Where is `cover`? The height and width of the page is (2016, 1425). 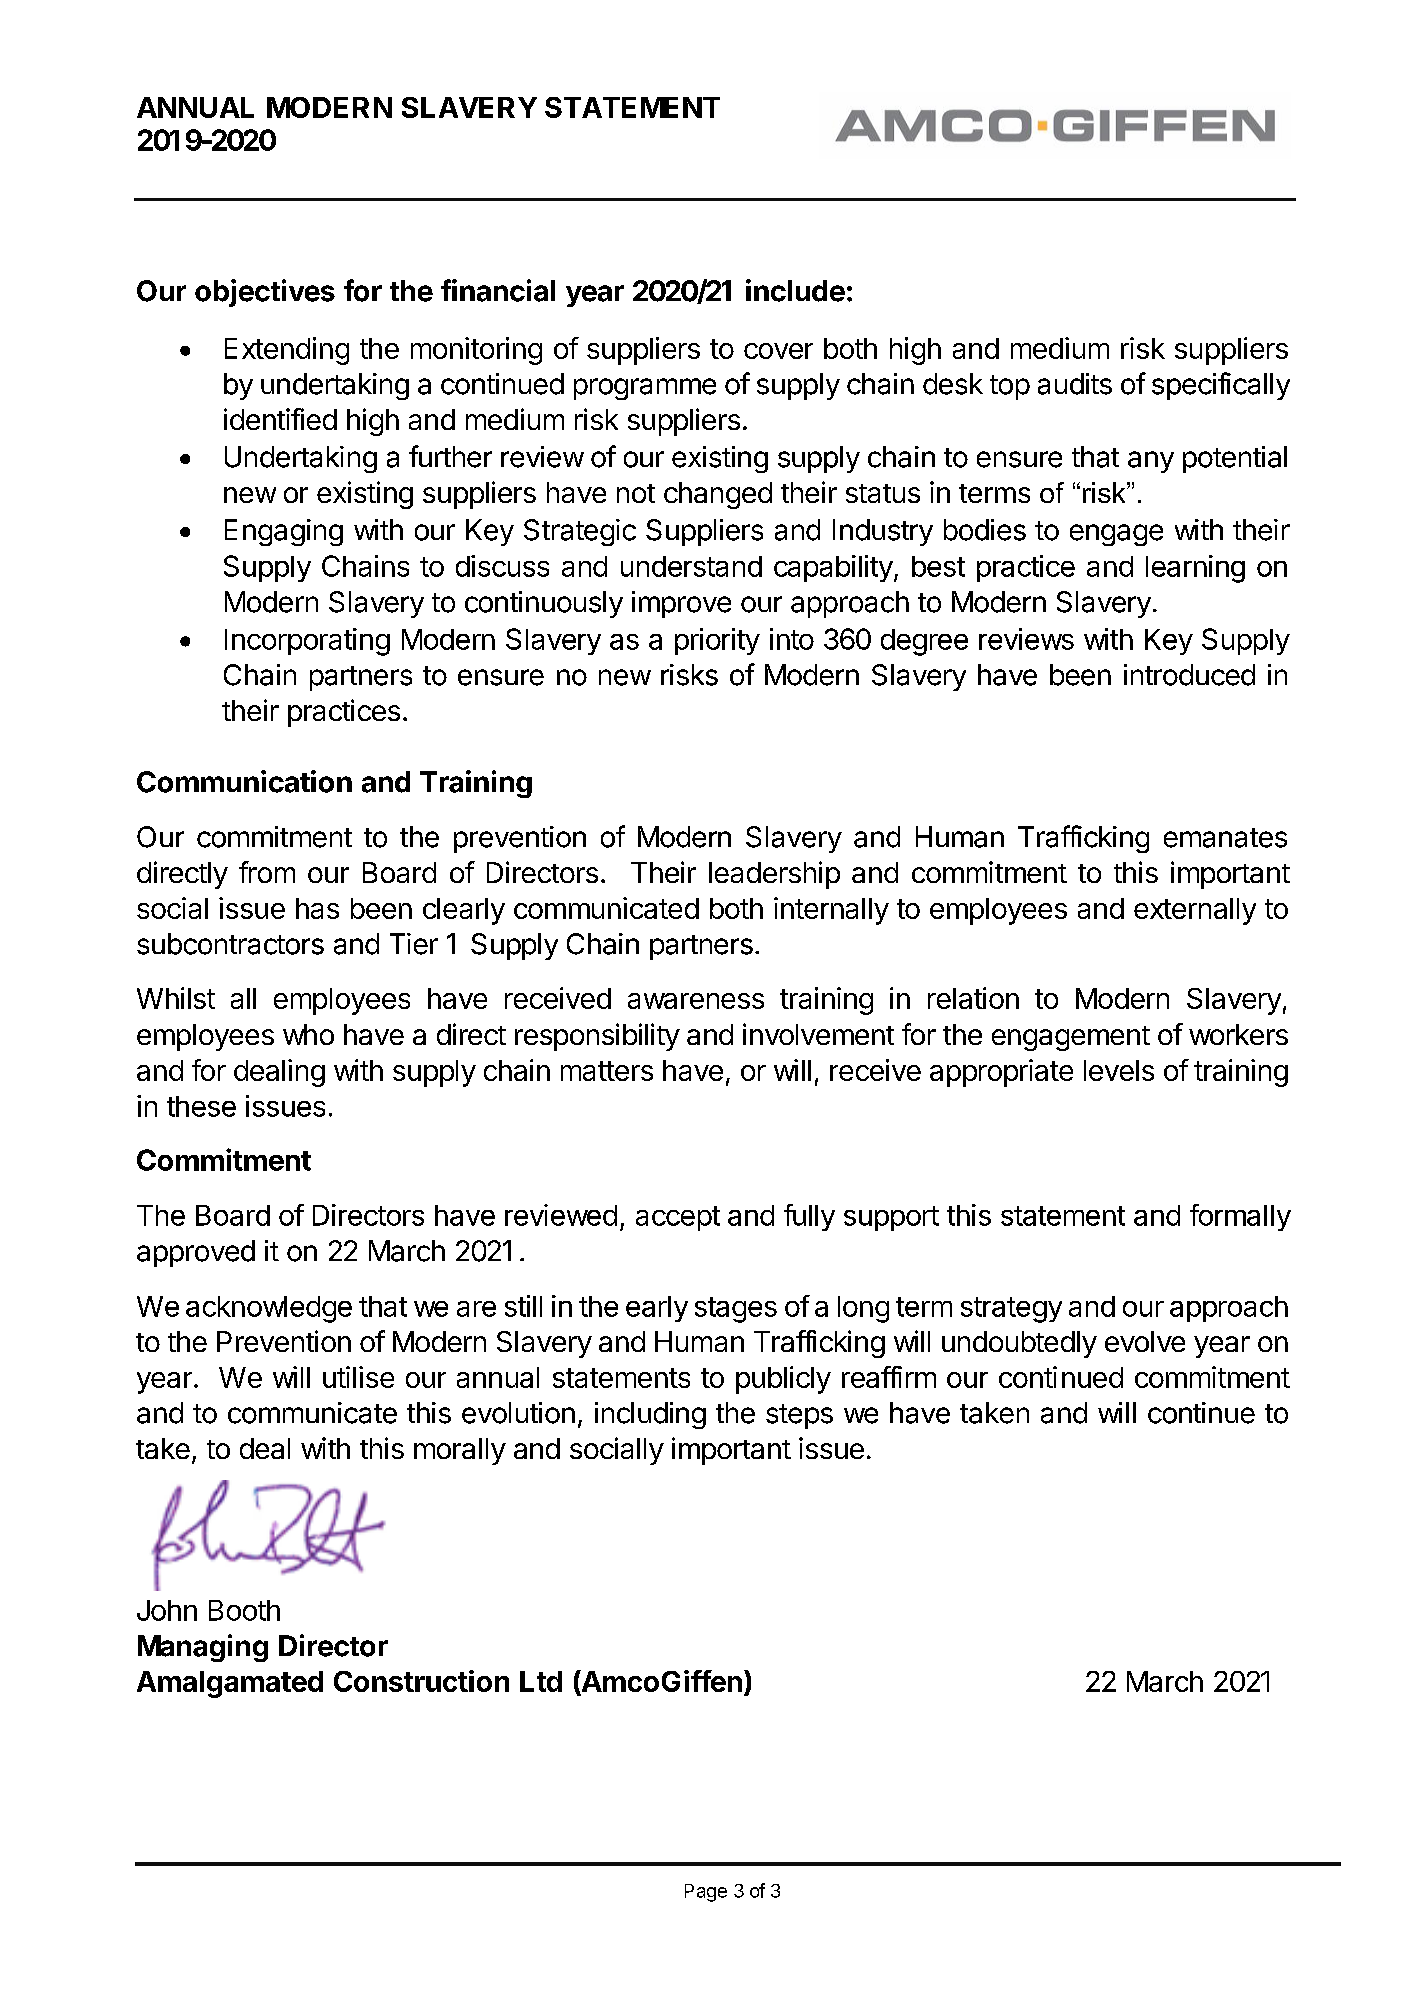
cover is located at coordinates (778, 351).
